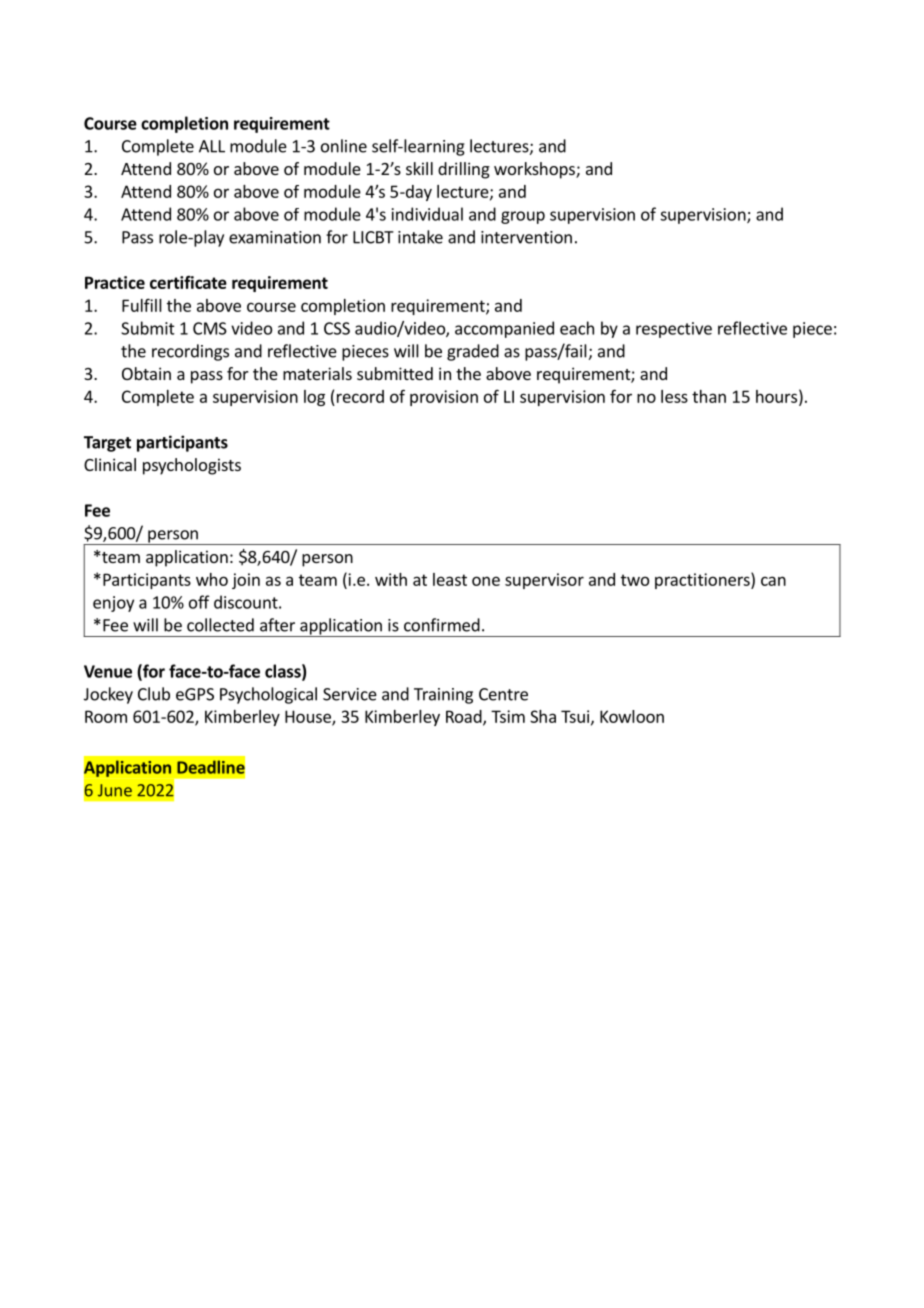 This screenshot has width=924, height=1308. What do you see at coordinates (419, 168) in the screenshot?
I see `skill` at bounding box center [419, 168].
